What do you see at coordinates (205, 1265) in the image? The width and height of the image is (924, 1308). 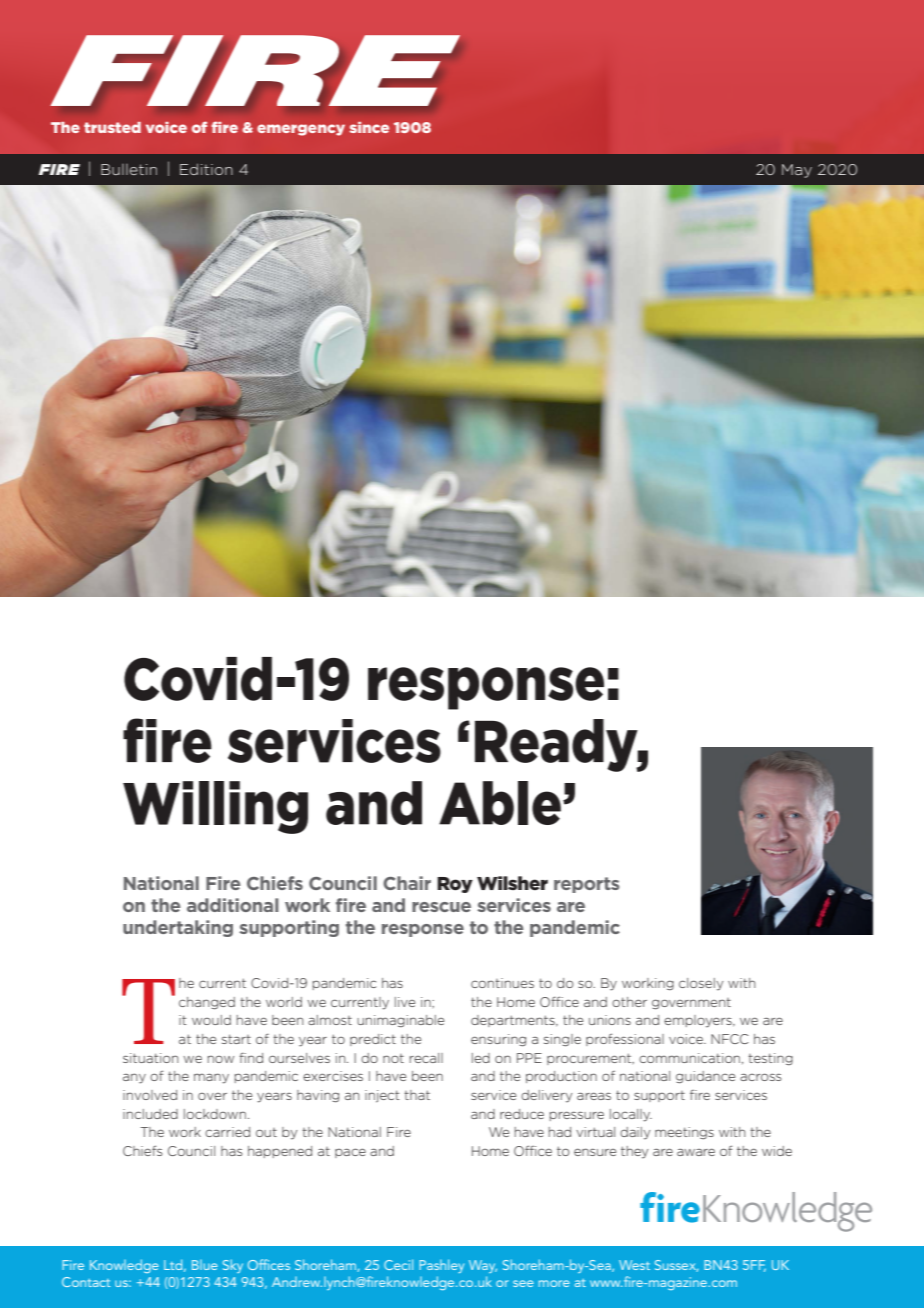 I see `Blue` at bounding box center [205, 1265].
